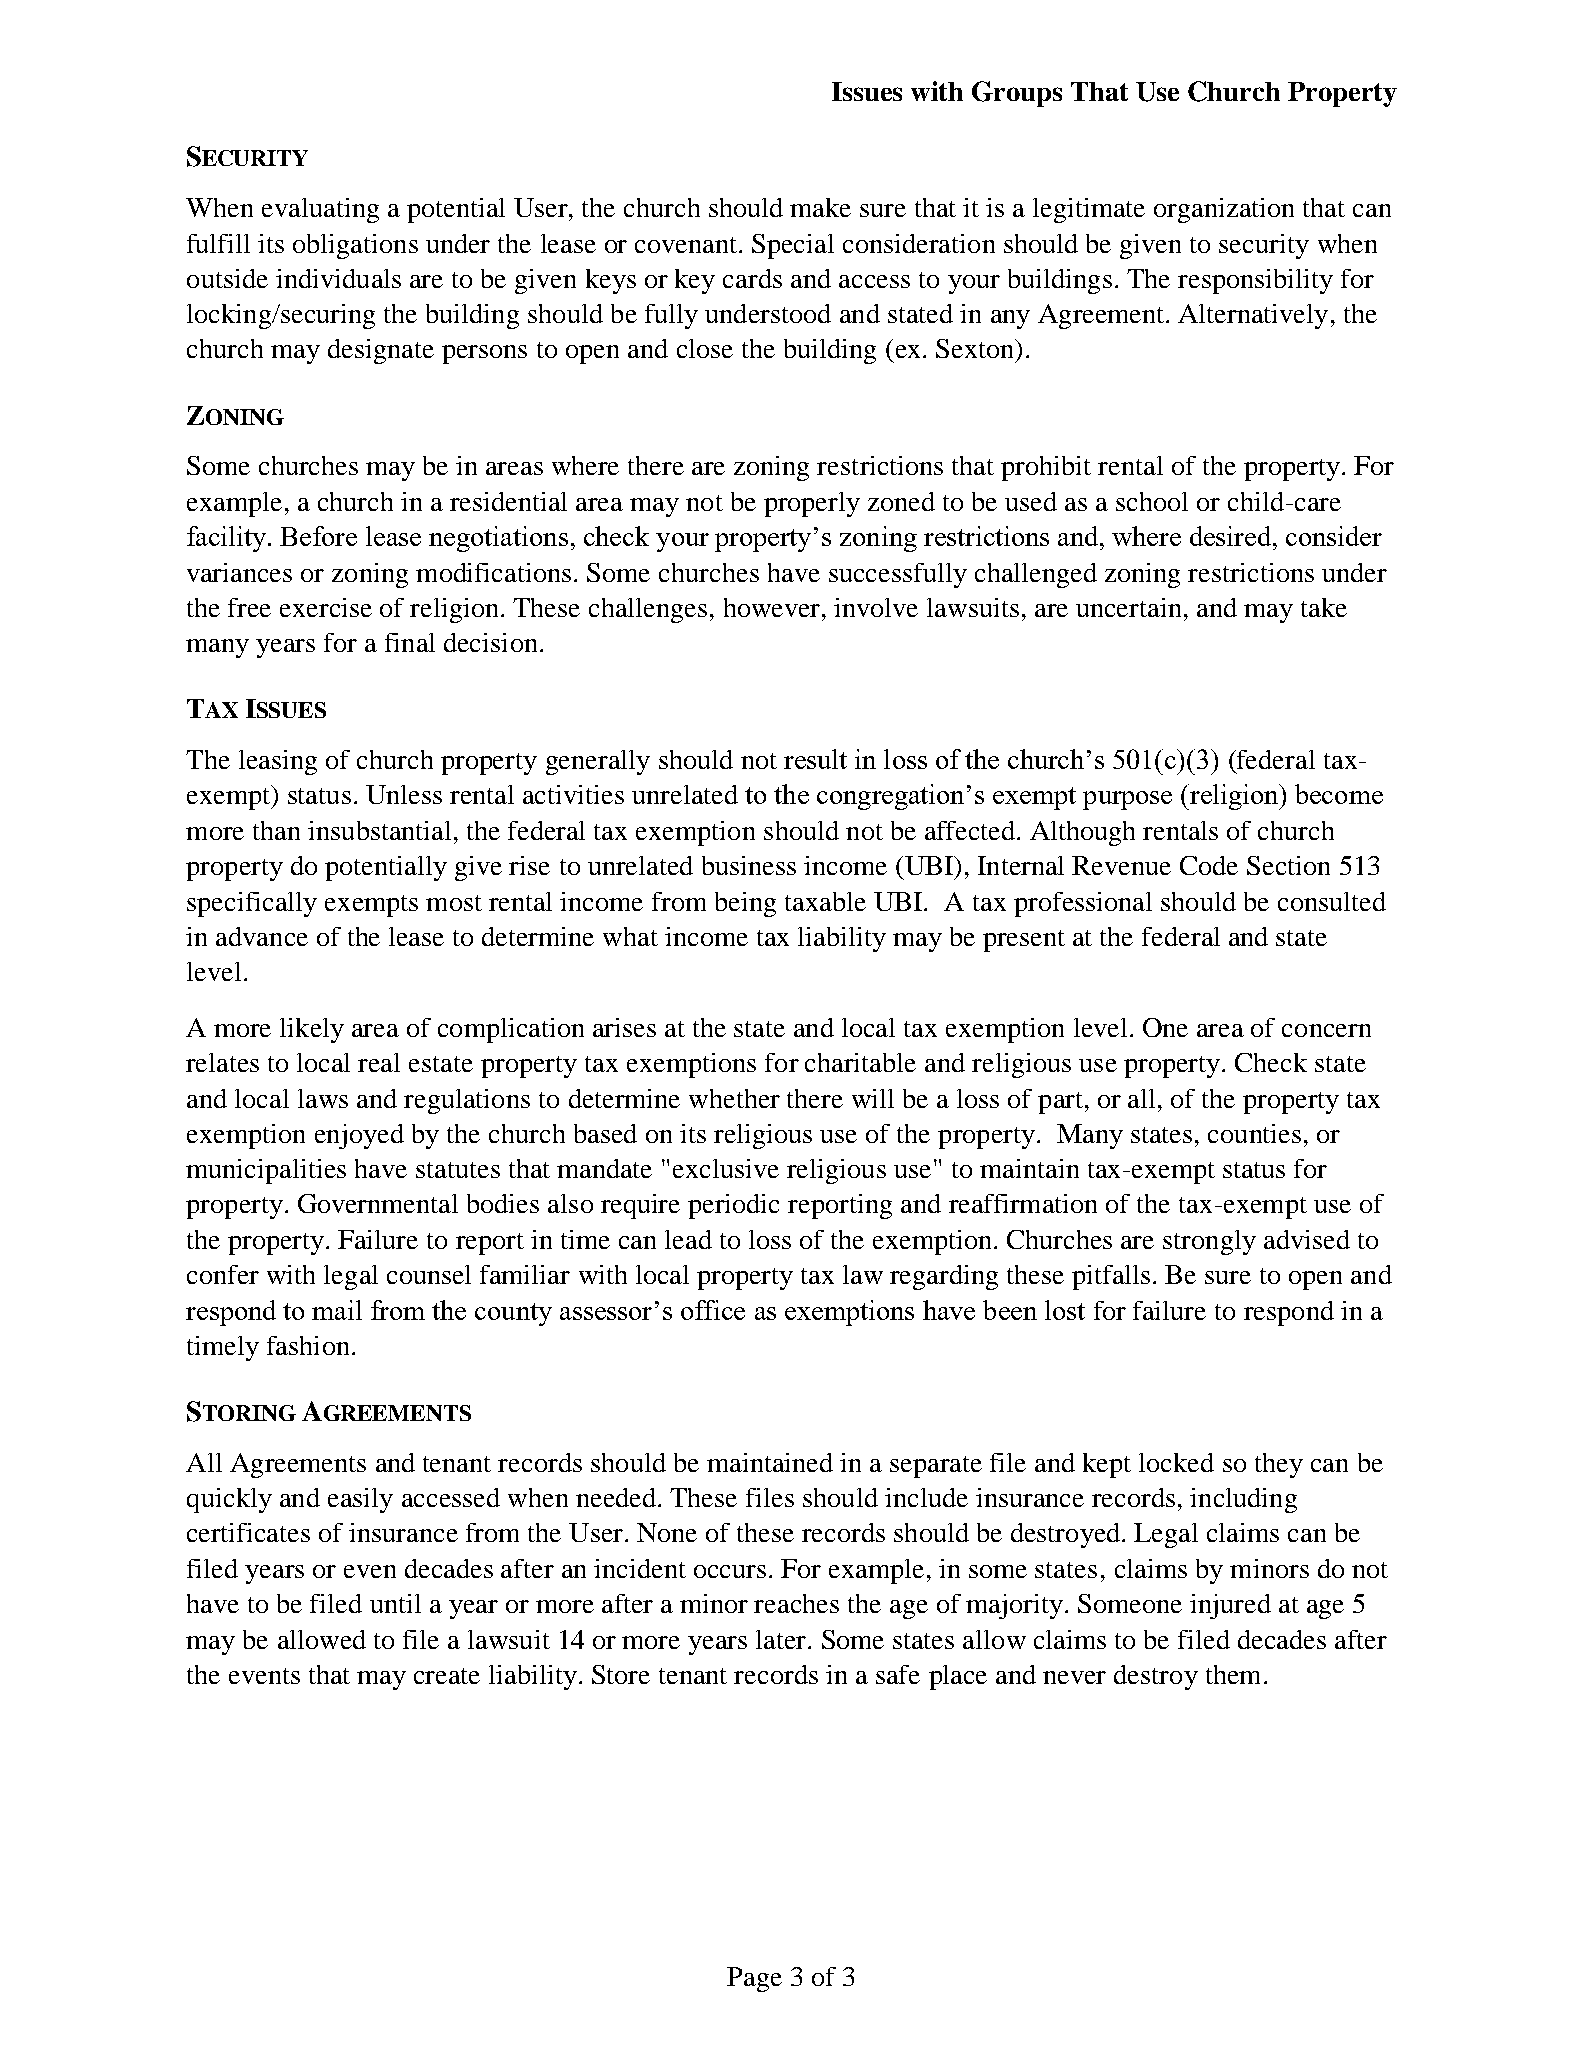  What do you see at coordinates (447, 1676) in the screenshot?
I see `create` at bounding box center [447, 1676].
